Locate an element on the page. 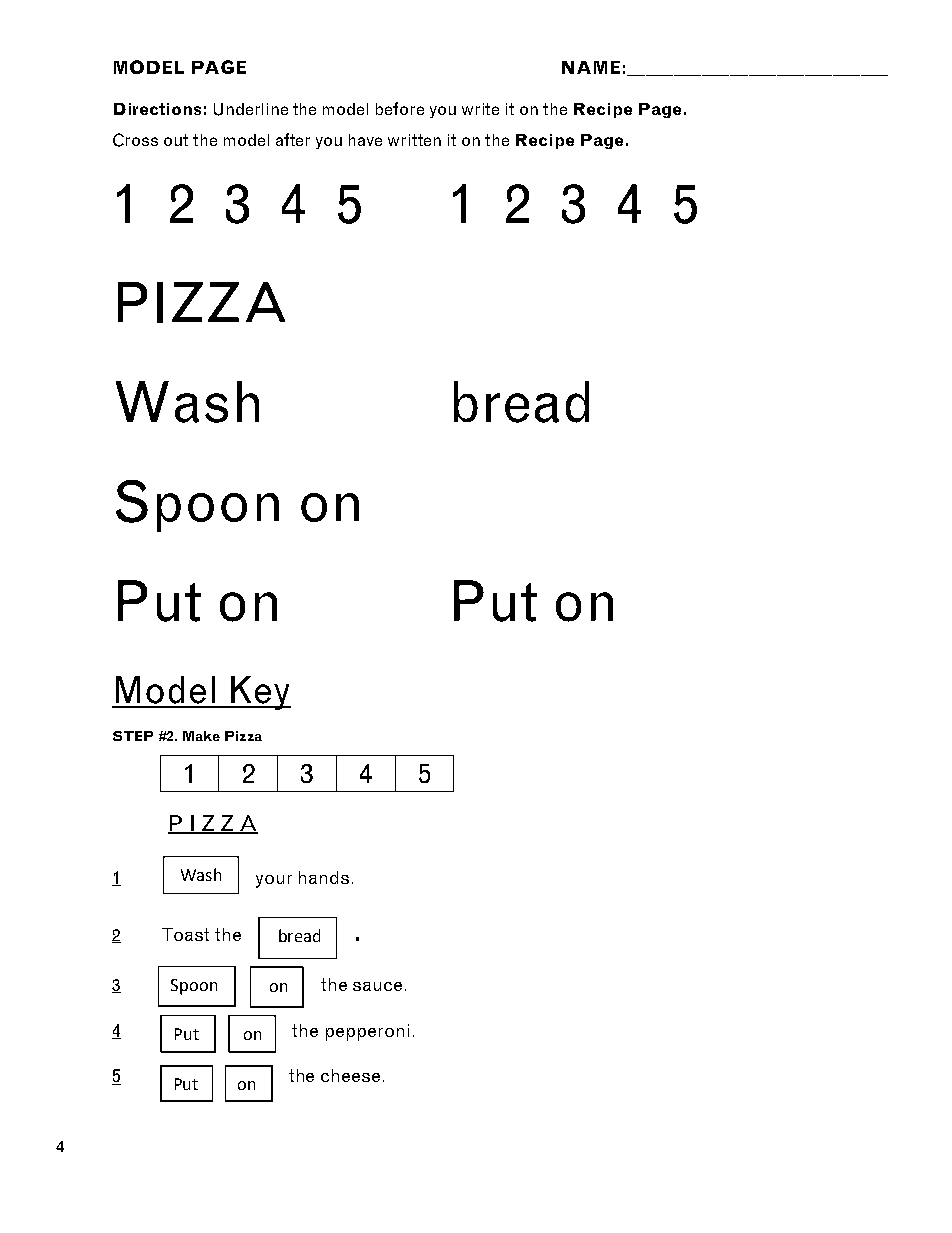 This image has height=1233, width=952. before is located at coordinates (400, 108).
